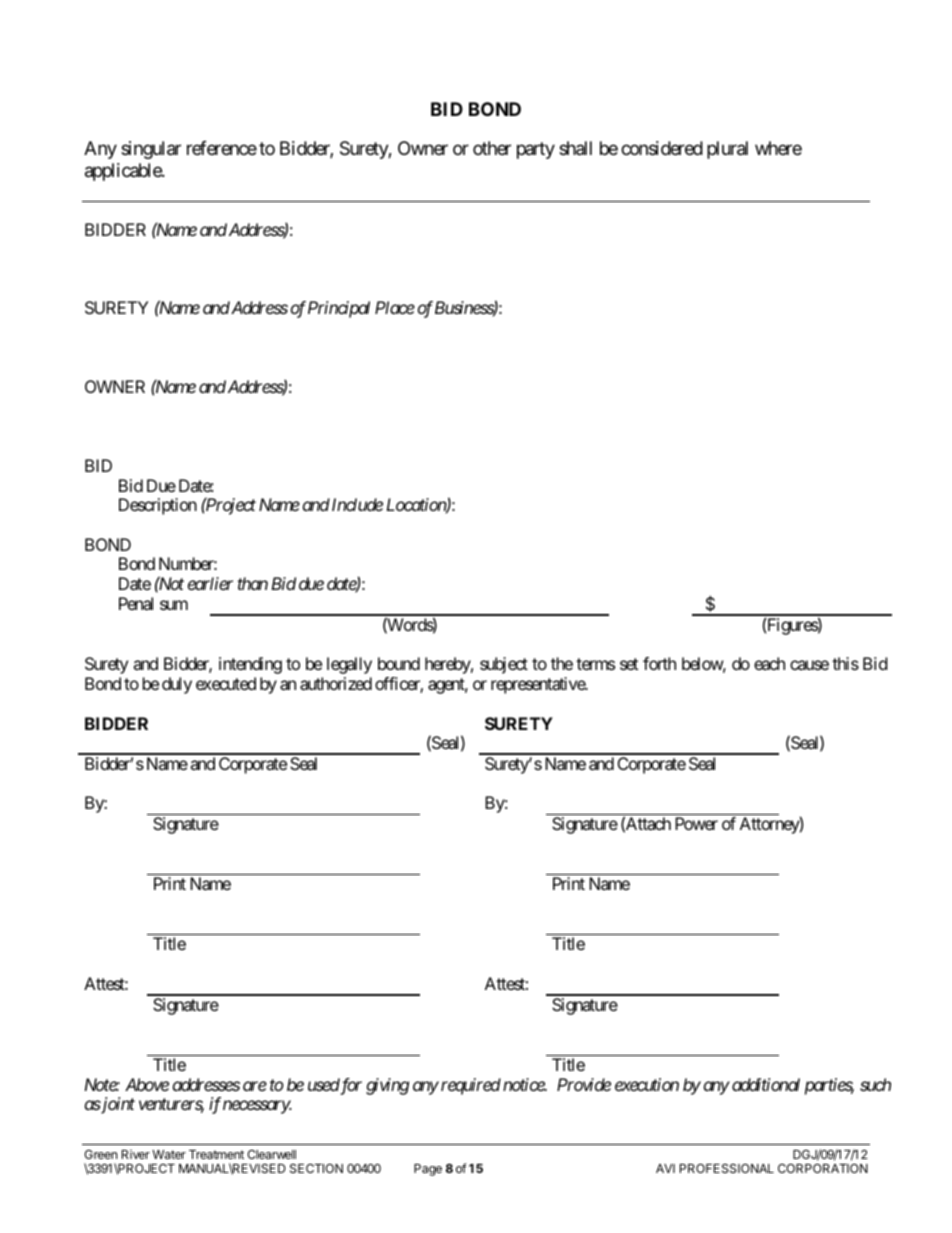 The image size is (952, 1233). Describe the element at coordinates (766, 1084) in the page. I see `additional` at that location.
